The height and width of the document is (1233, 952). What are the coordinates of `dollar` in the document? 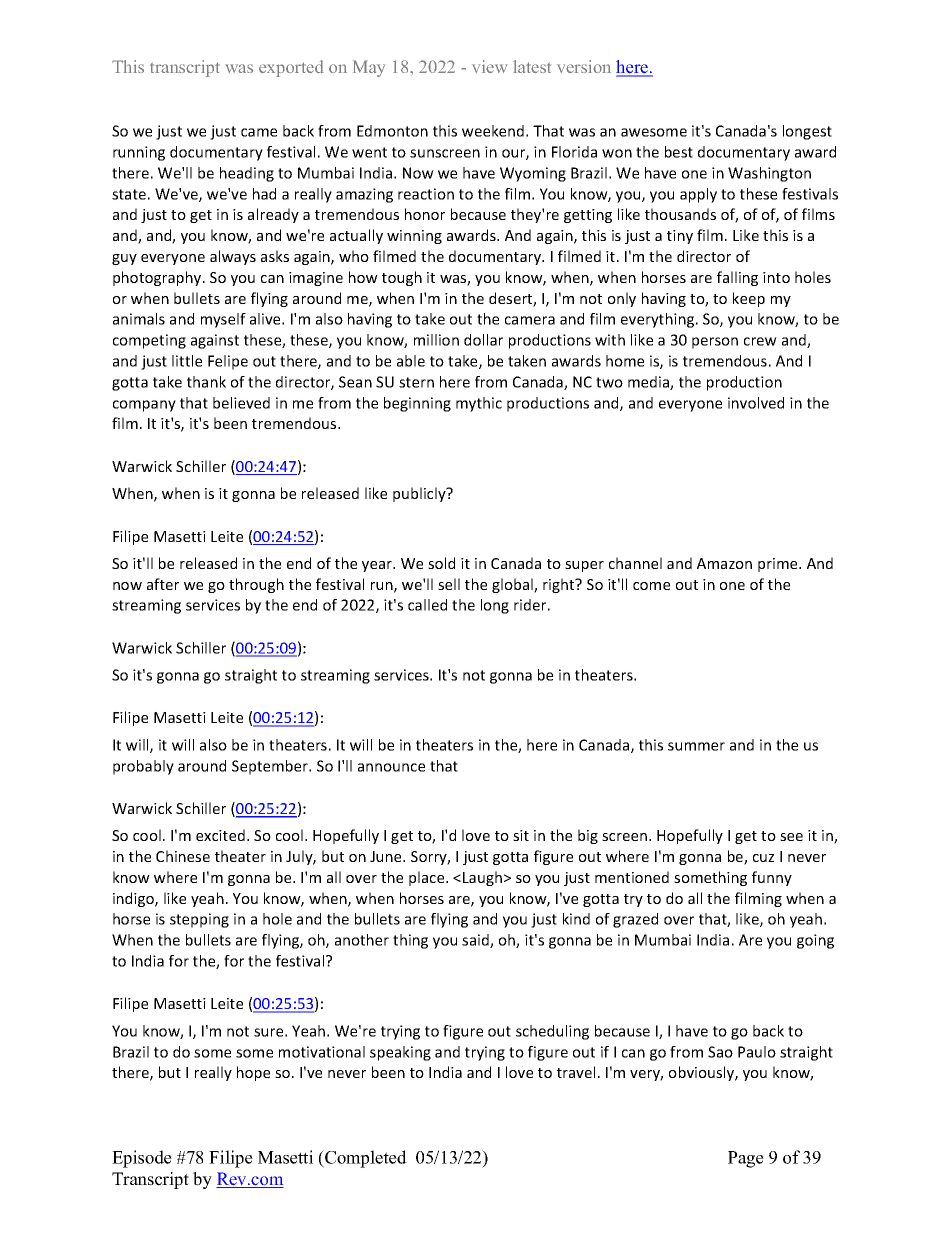 It's located at (483, 340).
